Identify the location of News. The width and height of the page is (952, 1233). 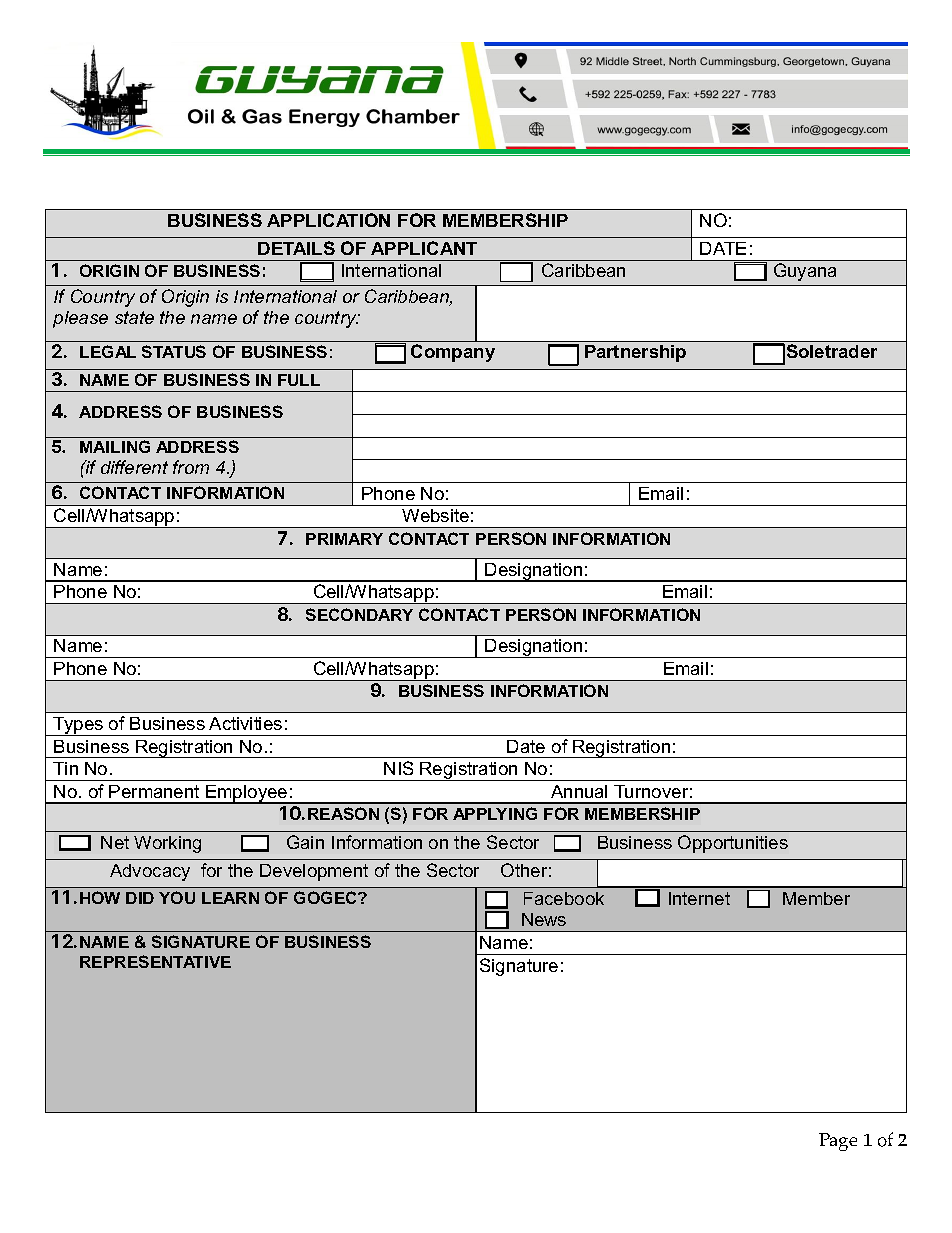
(544, 919).
